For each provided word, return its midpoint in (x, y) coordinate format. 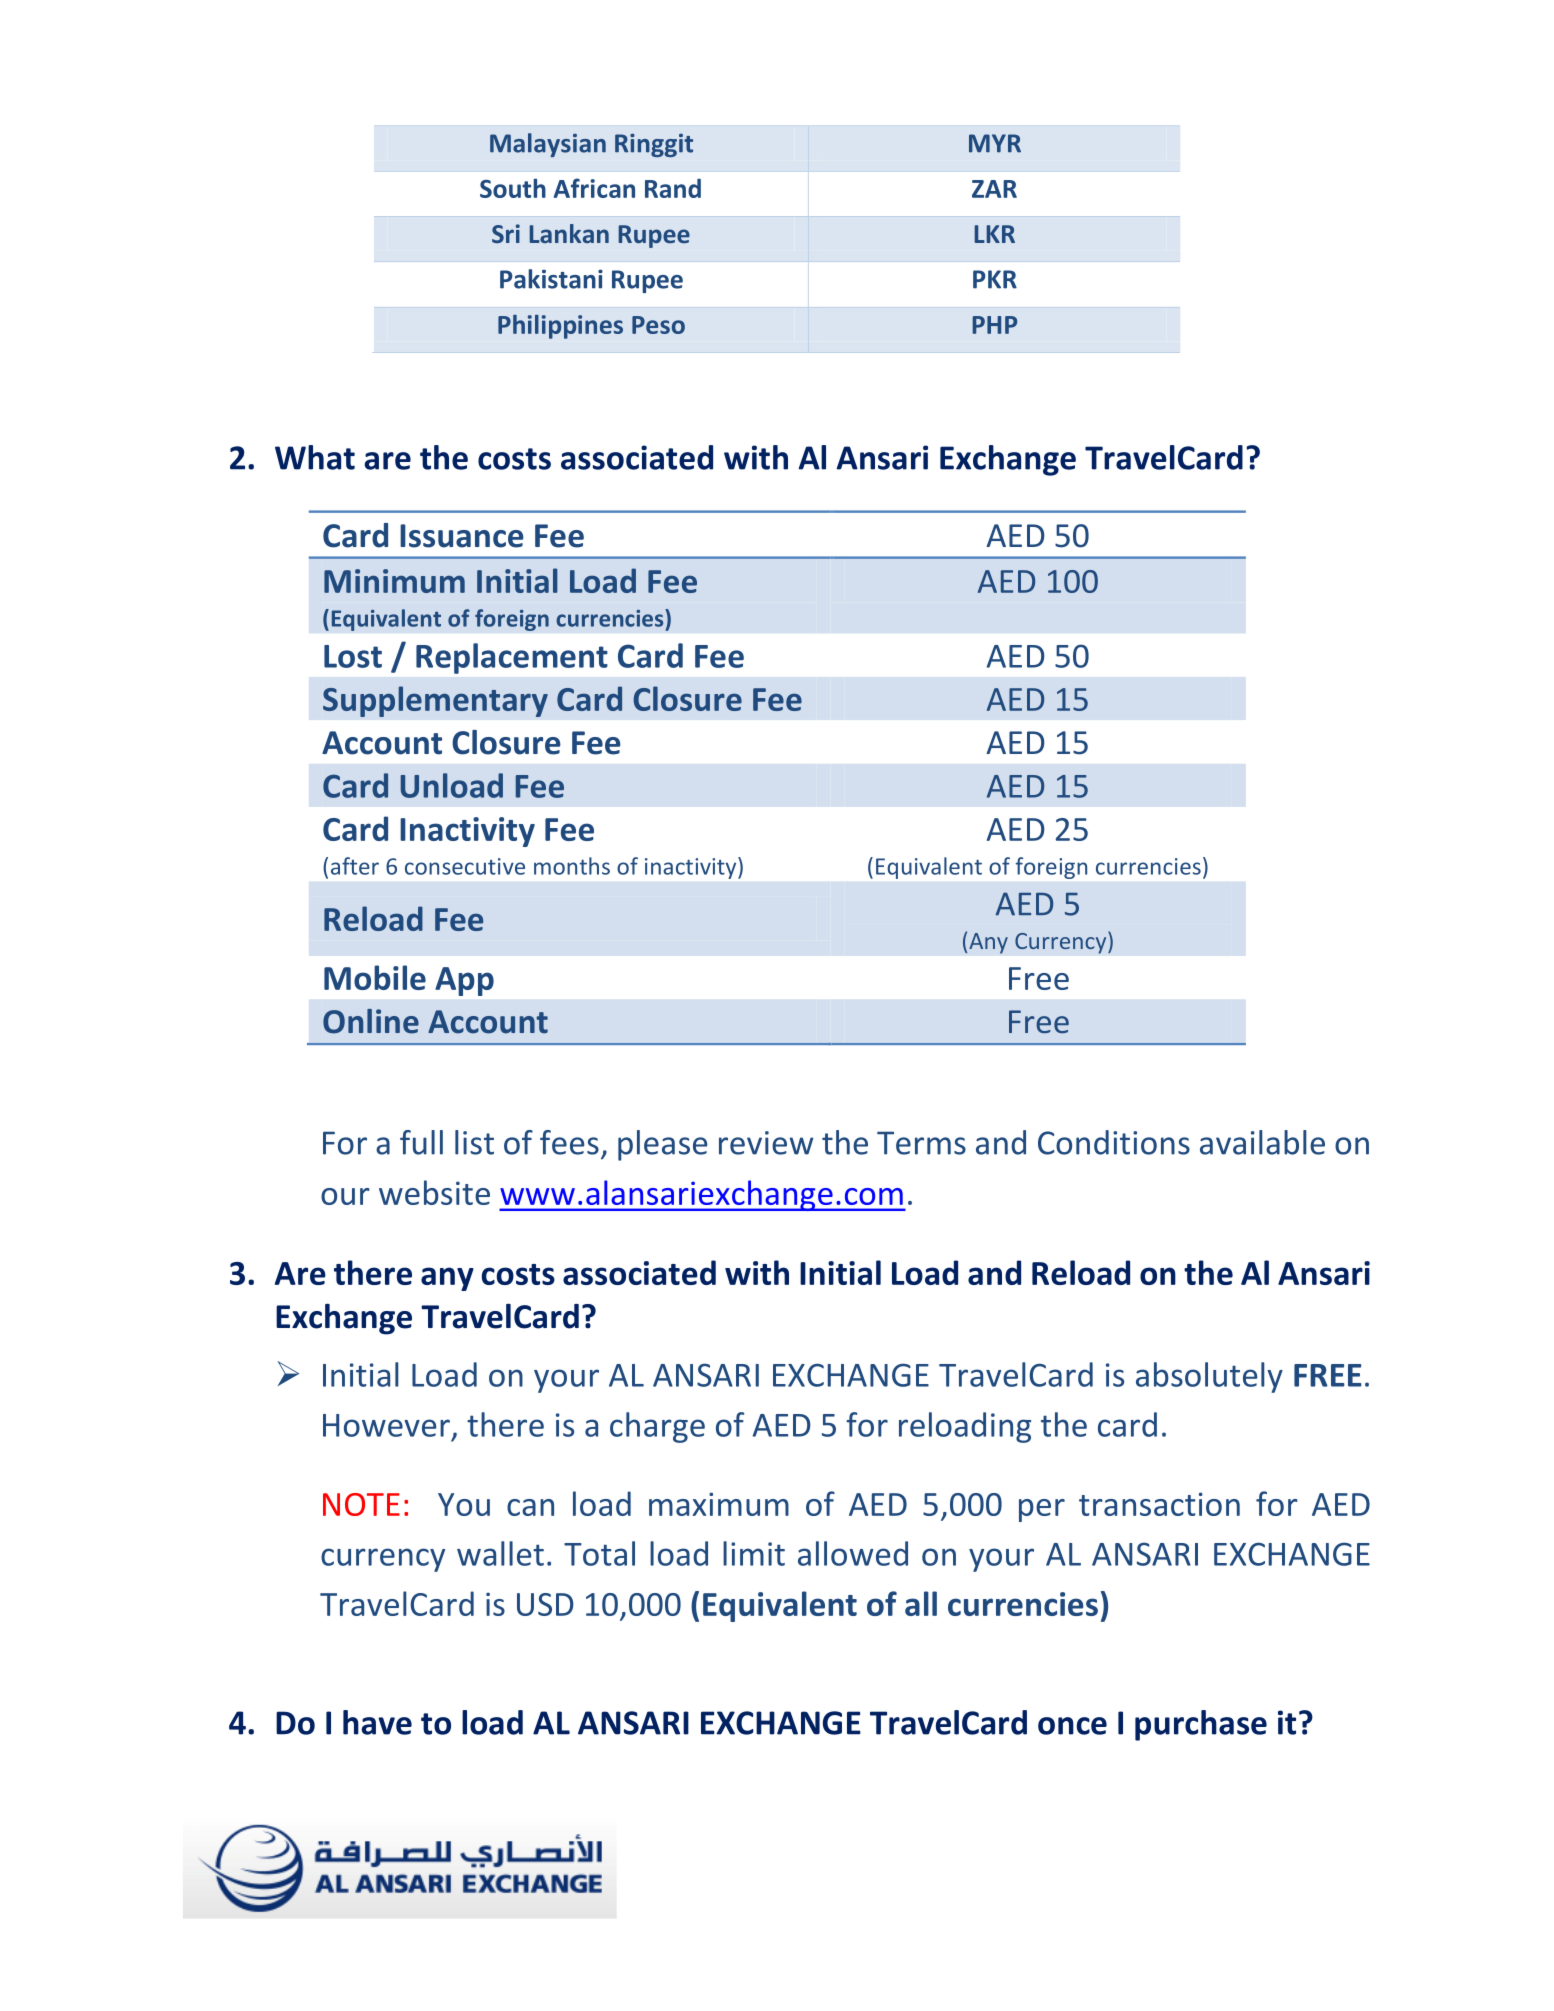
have (377, 1722)
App (464, 981)
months (572, 866)
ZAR (994, 189)
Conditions (1114, 1142)
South (513, 188)
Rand (673, 188)
